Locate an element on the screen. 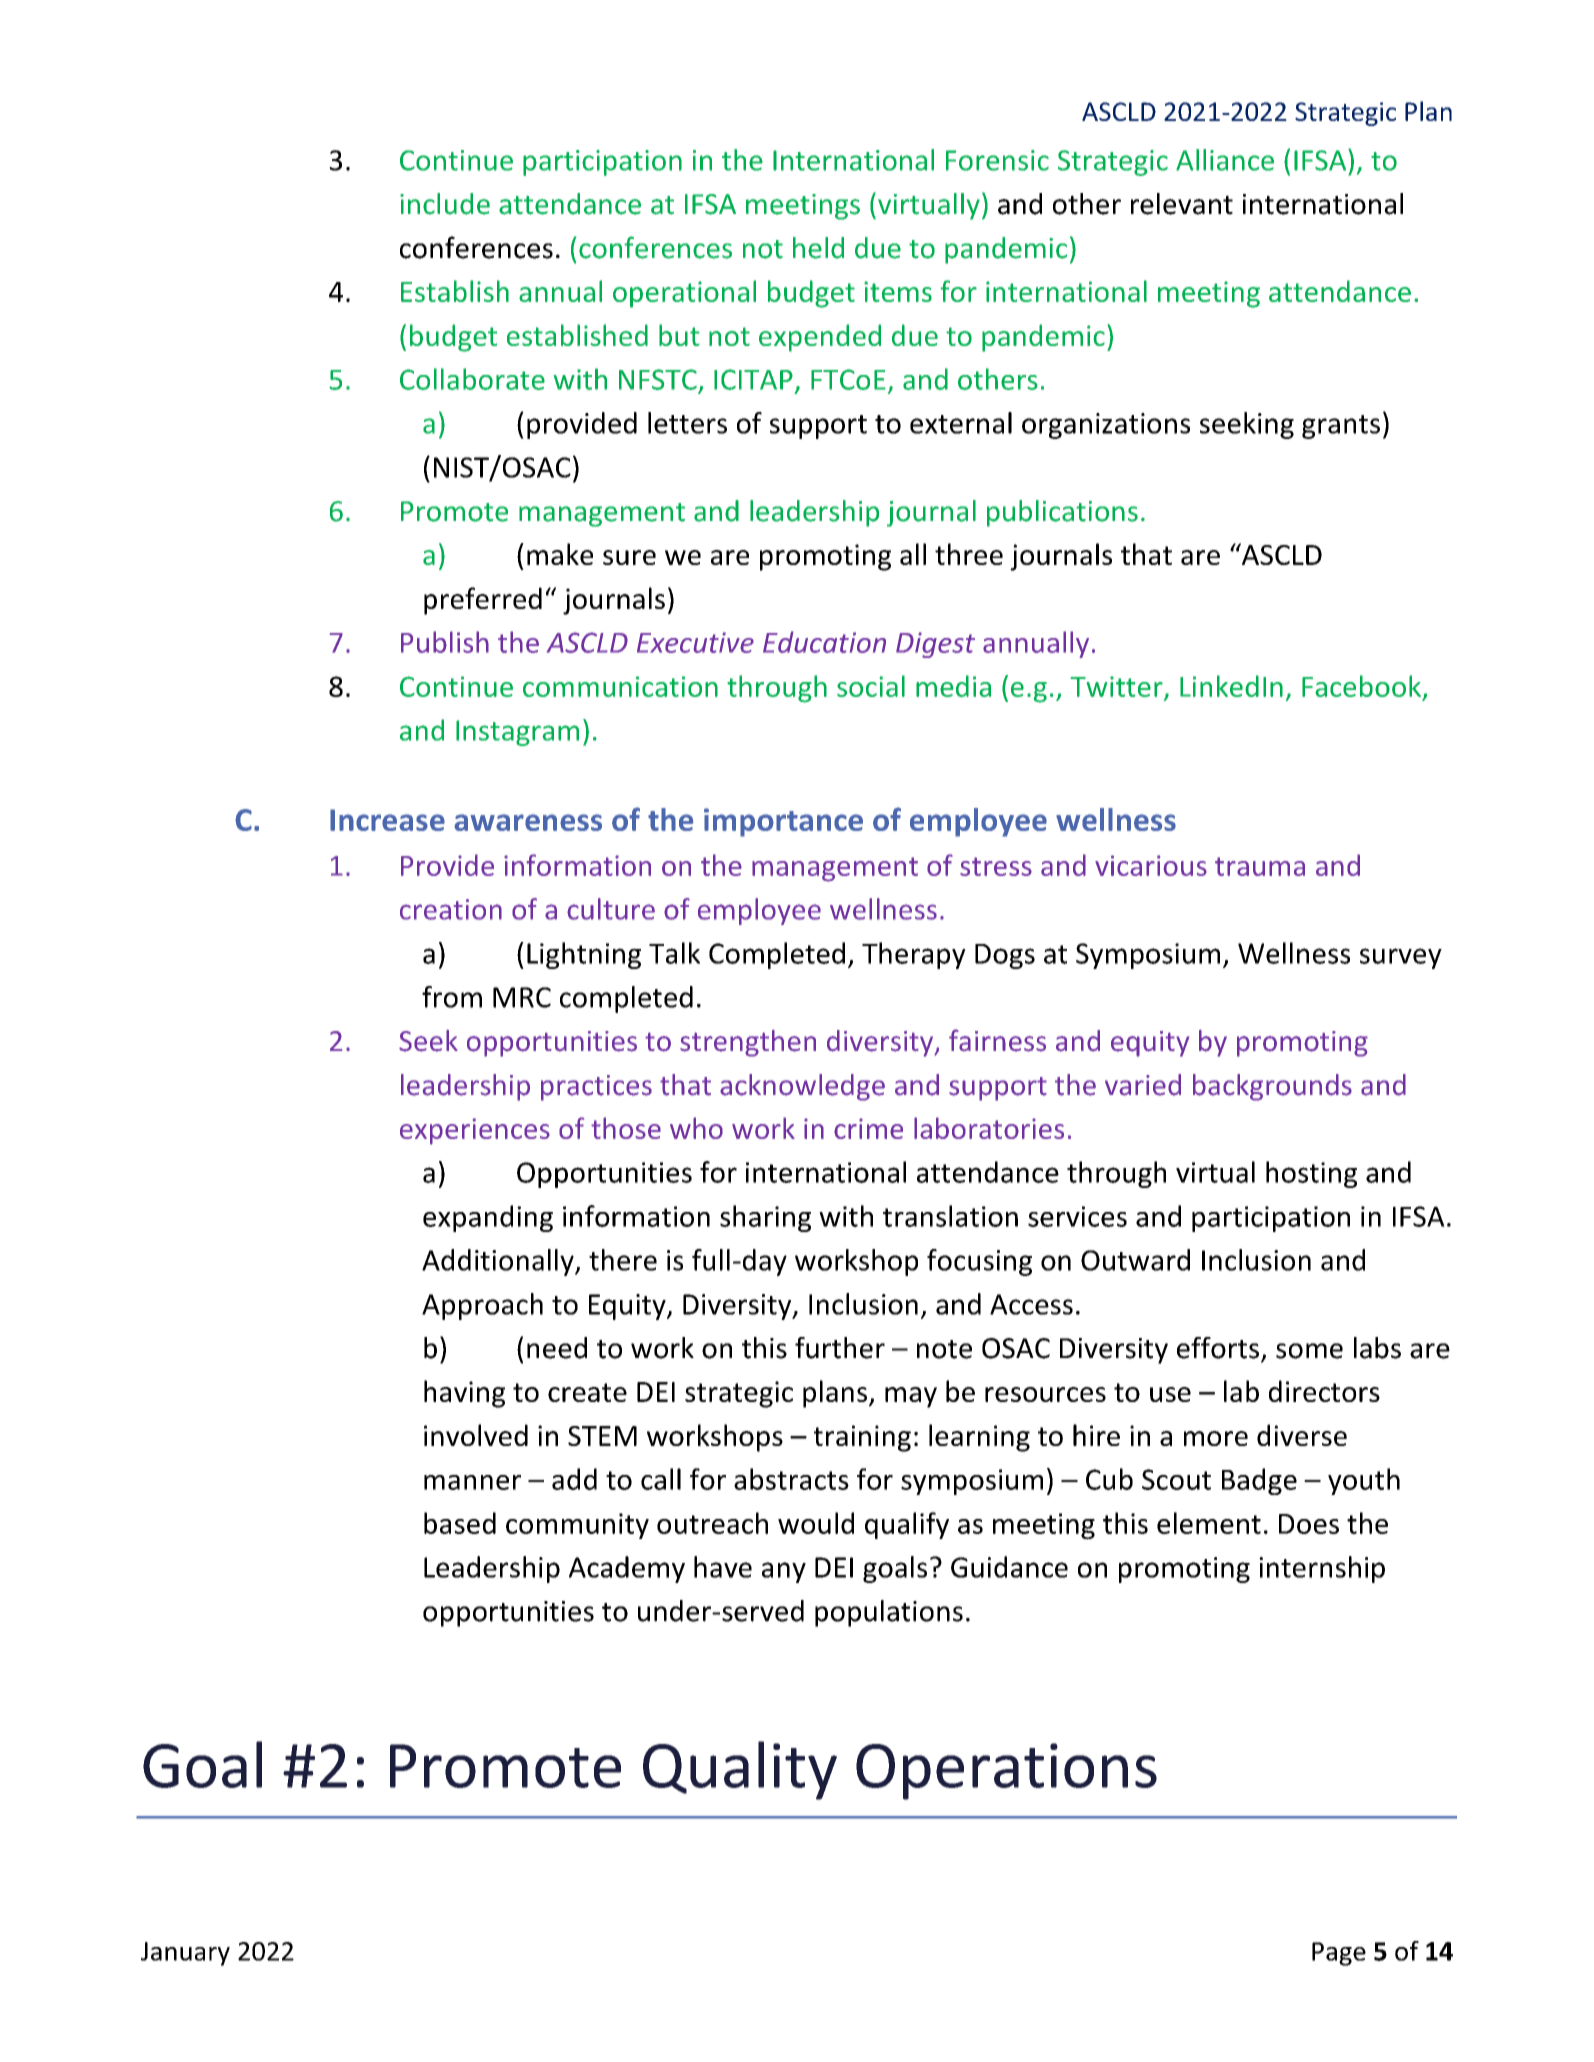 The width and height of the screenshot is (1594, 2062). abstracts is located at coordinates (791, 1479).
